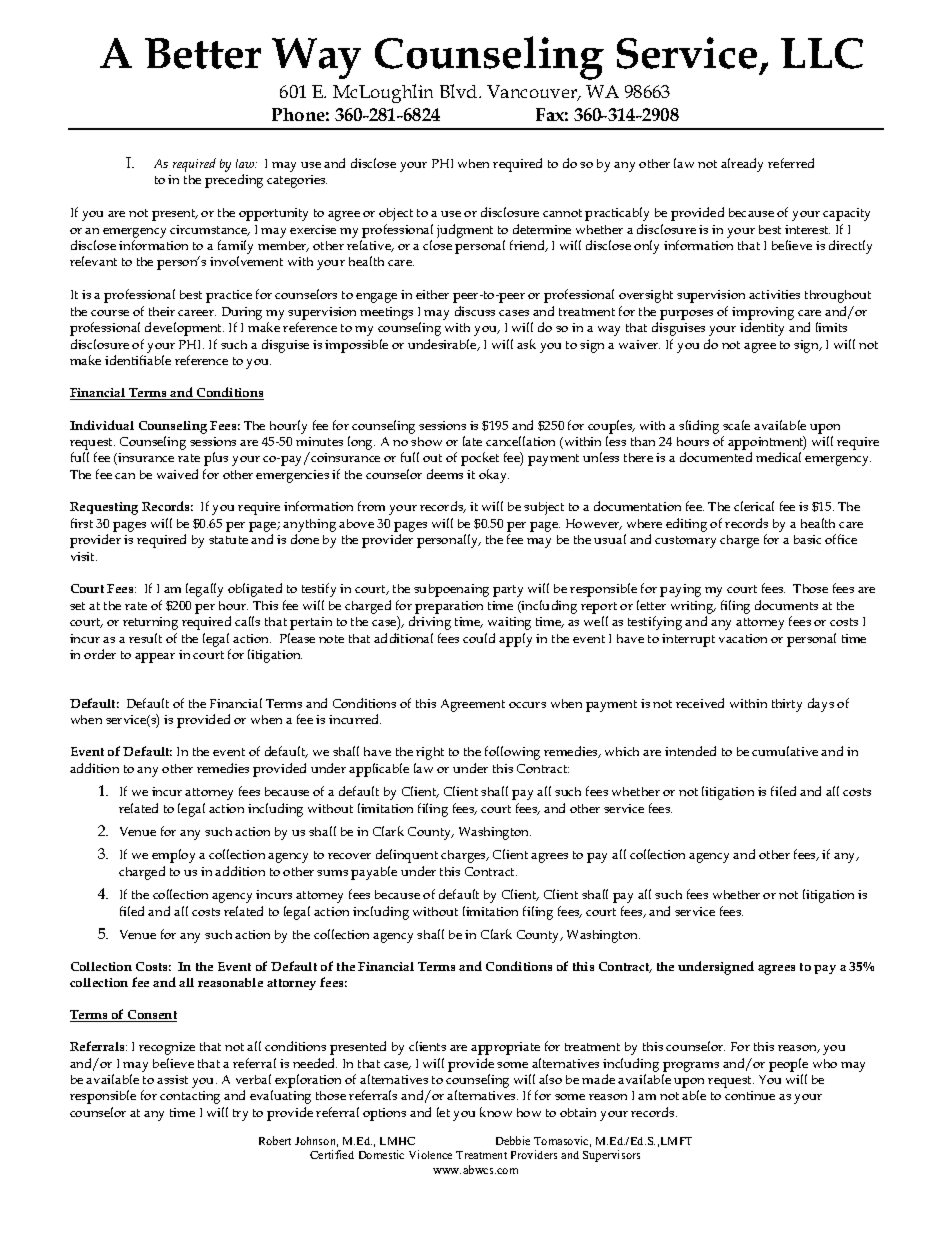 The image size is (952, 1233). What do you see at coordinates (203, 53) in the image?
I see `Better` at bounding box center [203, 53].
